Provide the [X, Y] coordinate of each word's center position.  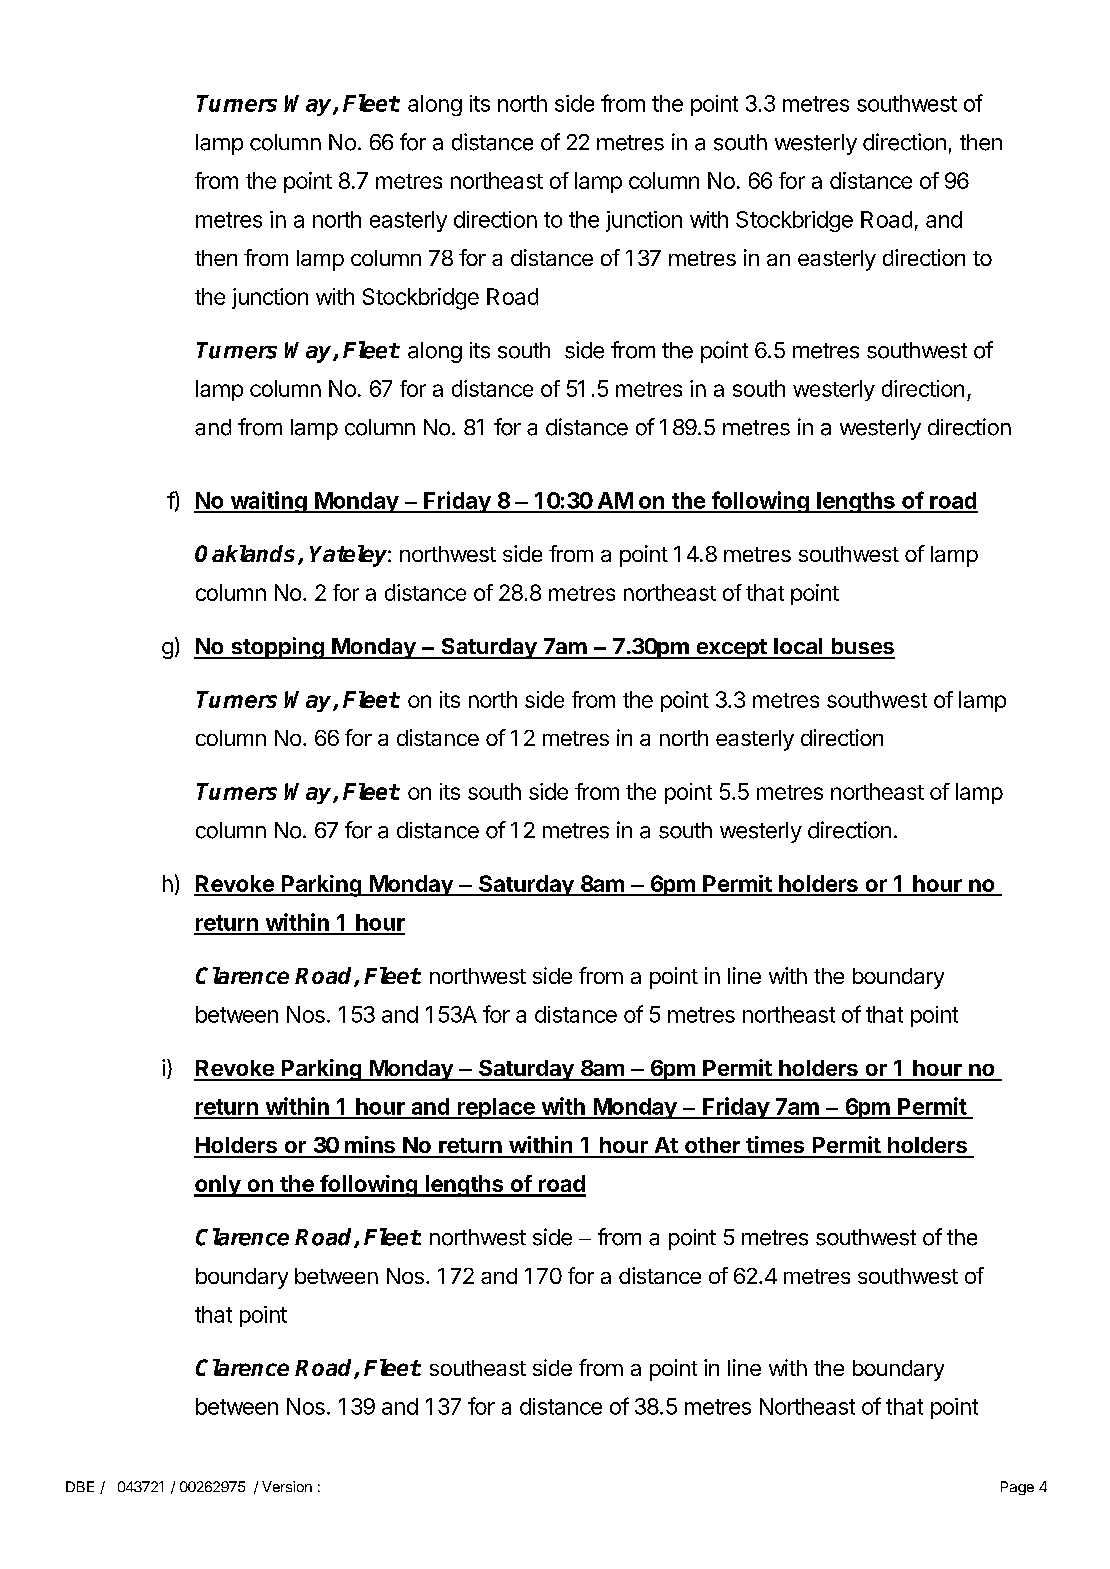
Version [287, 1486]
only [218, 1186]
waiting [268, 502]
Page [1017, 1488]
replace [496, 1108]
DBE [80, 1486]
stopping [277, 648]
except [731, 649]
